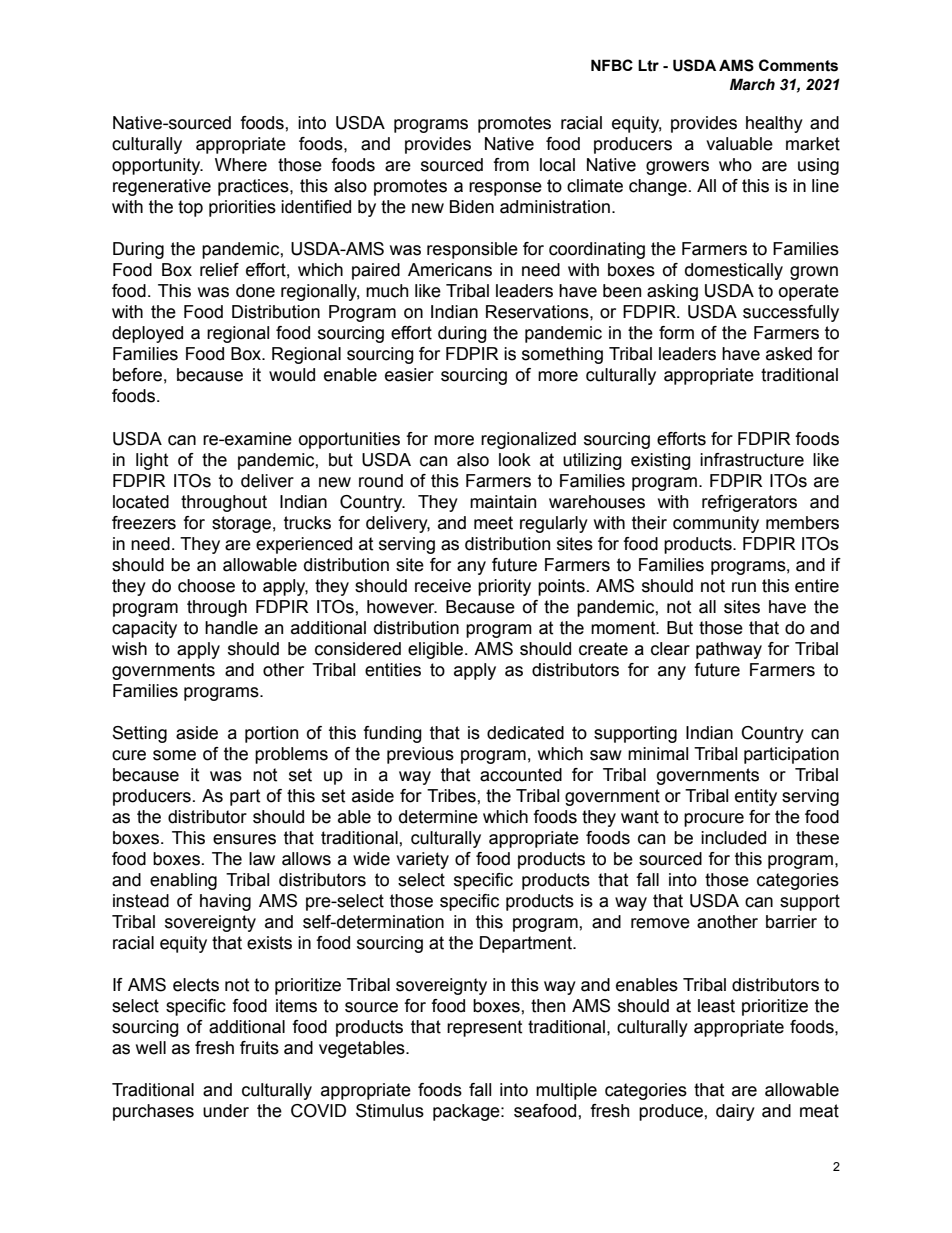  Describe the element at coordinates (511, 165) in the image. I see `from` at that location.
